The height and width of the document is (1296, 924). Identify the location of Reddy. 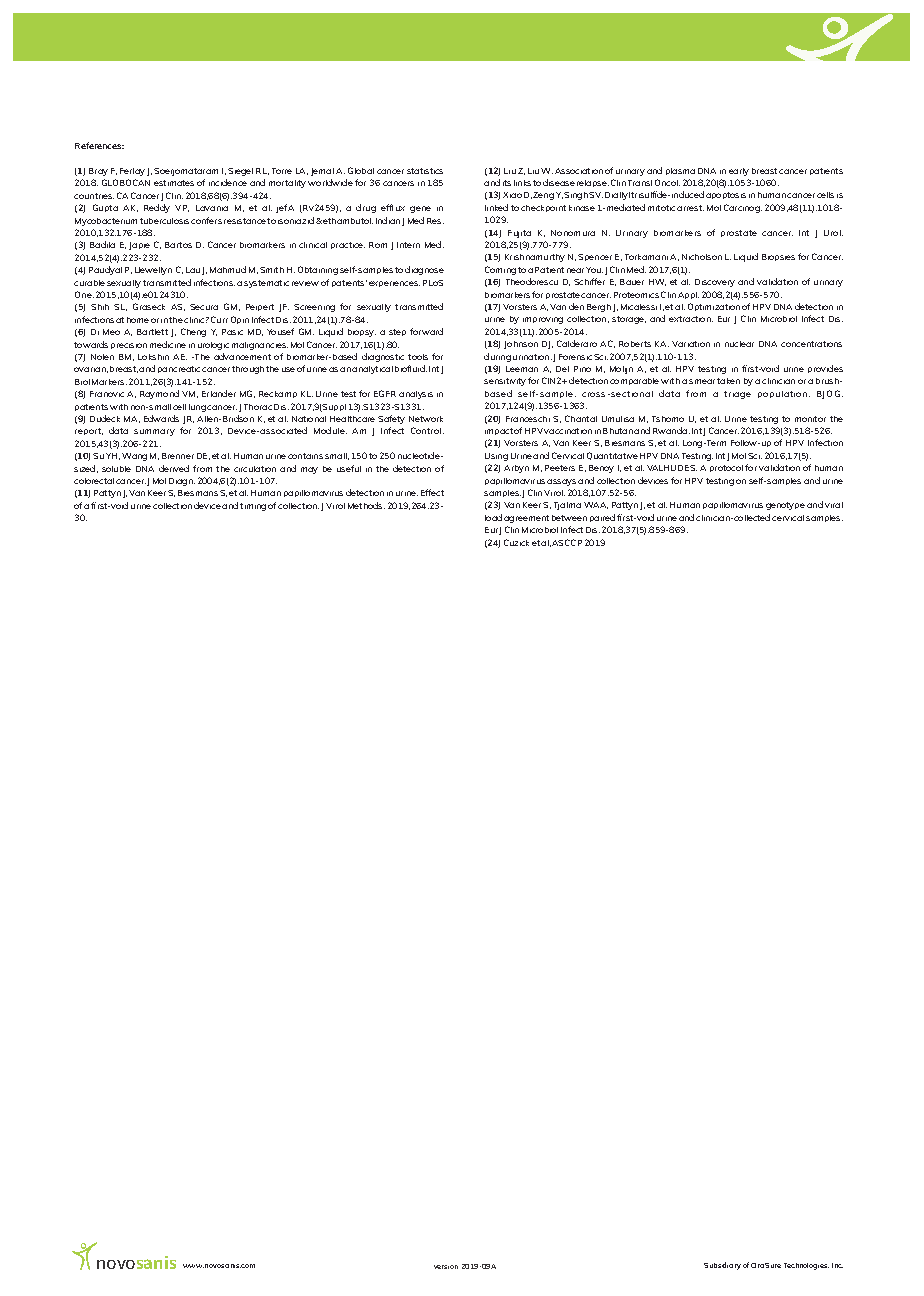
(157, 208).
